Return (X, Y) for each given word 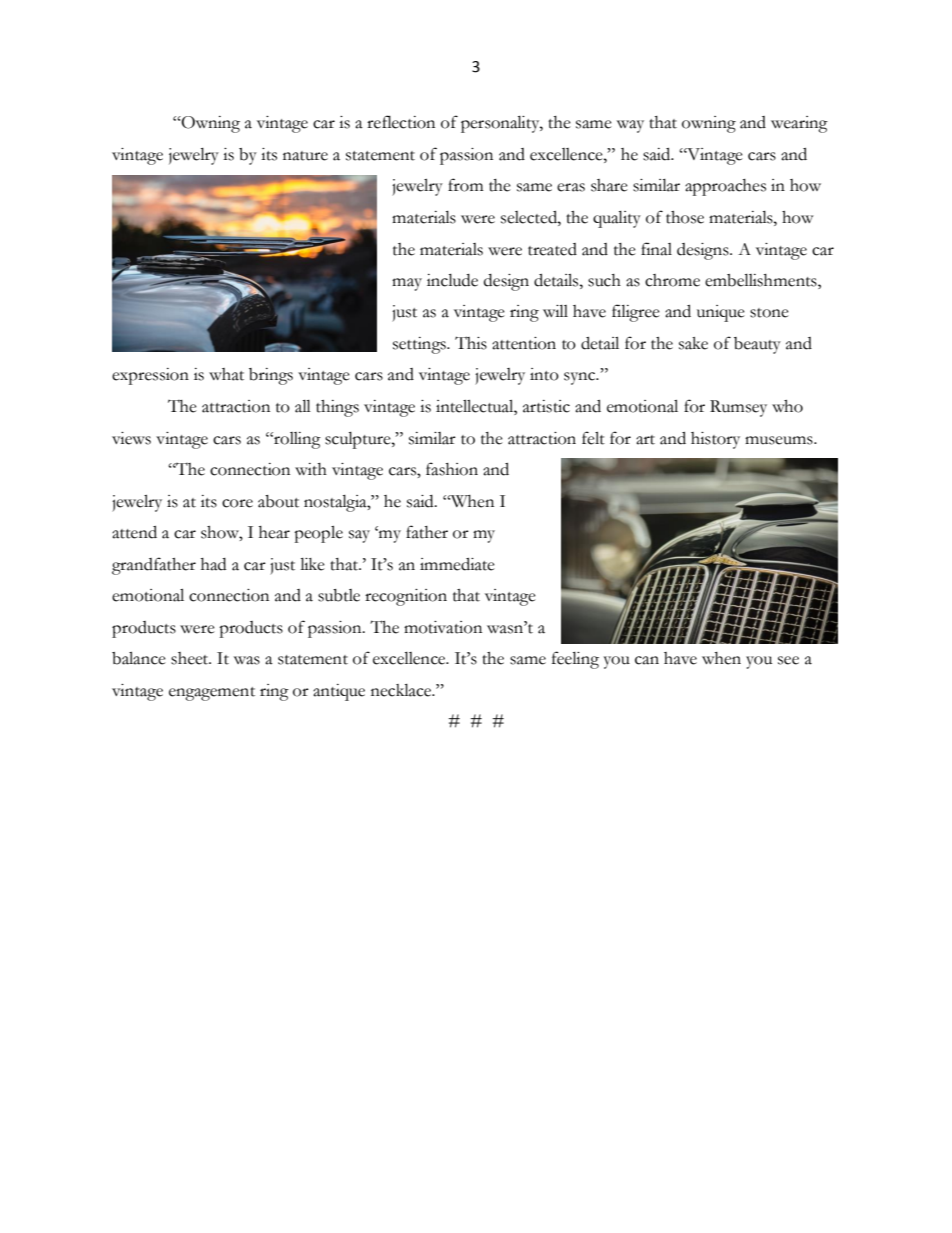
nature (305, 156)
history (715, 440)
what (226, 374)
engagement (212, 694)
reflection (401, 122)
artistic (546, 406)
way (630, 126)
